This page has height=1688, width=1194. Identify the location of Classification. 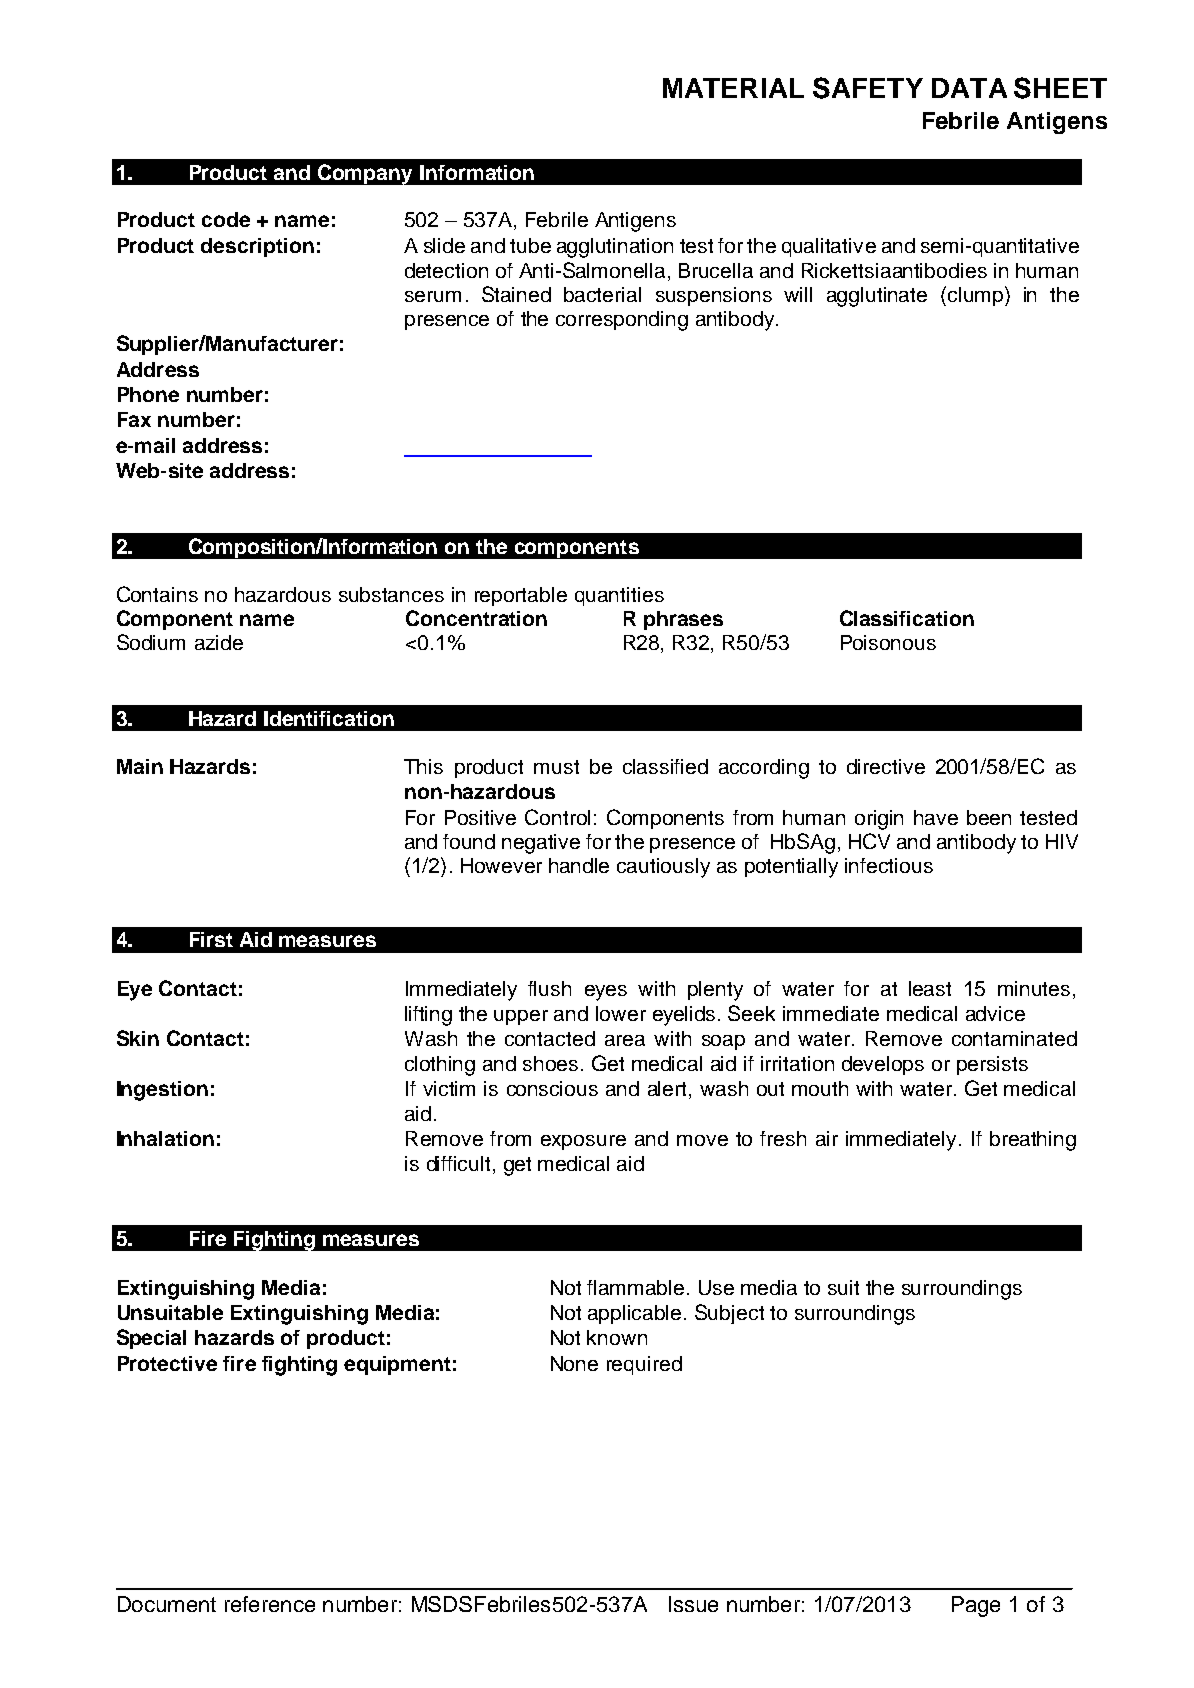
(907, 618).
